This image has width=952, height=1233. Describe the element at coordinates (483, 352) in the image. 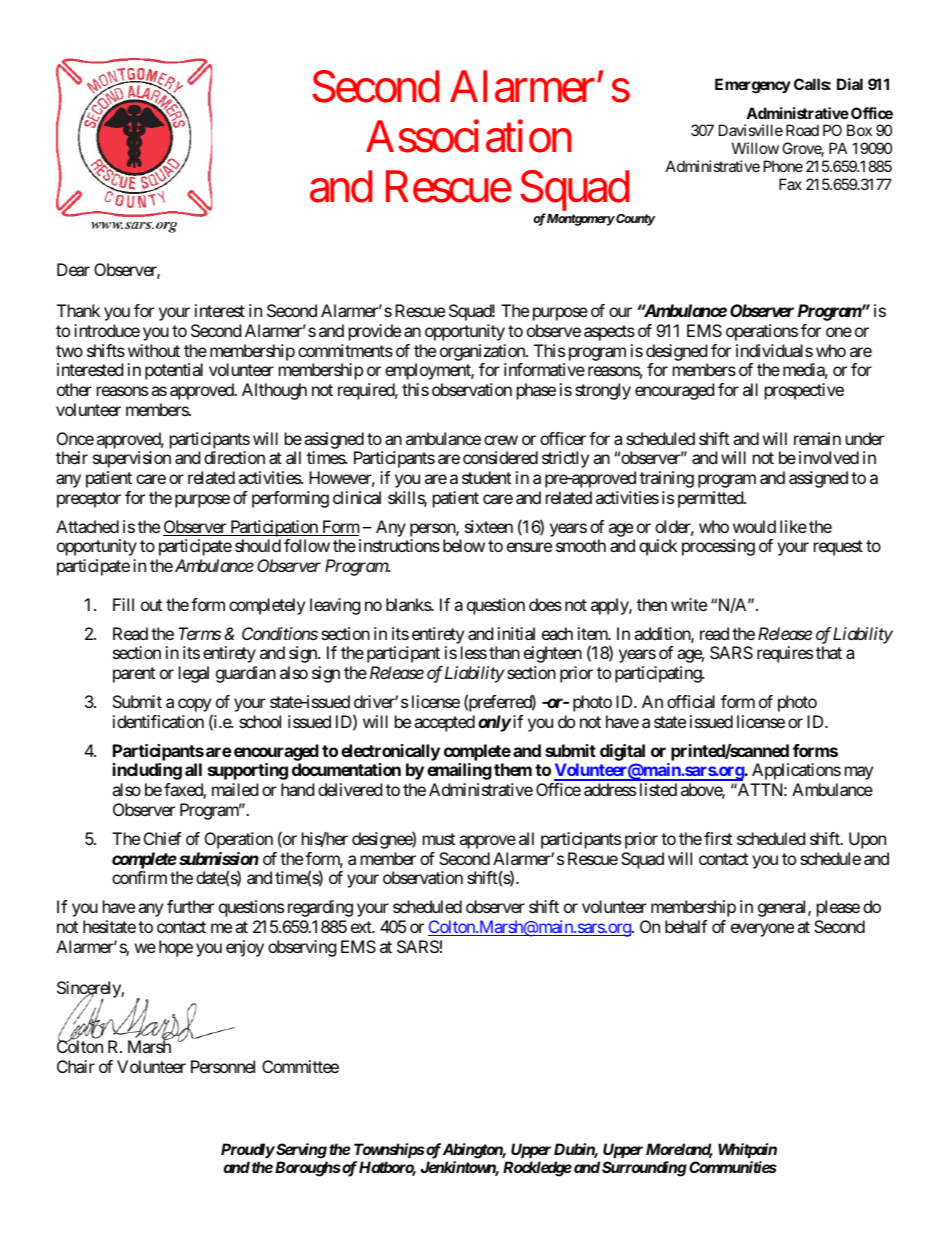

I see `organization` at that location.
